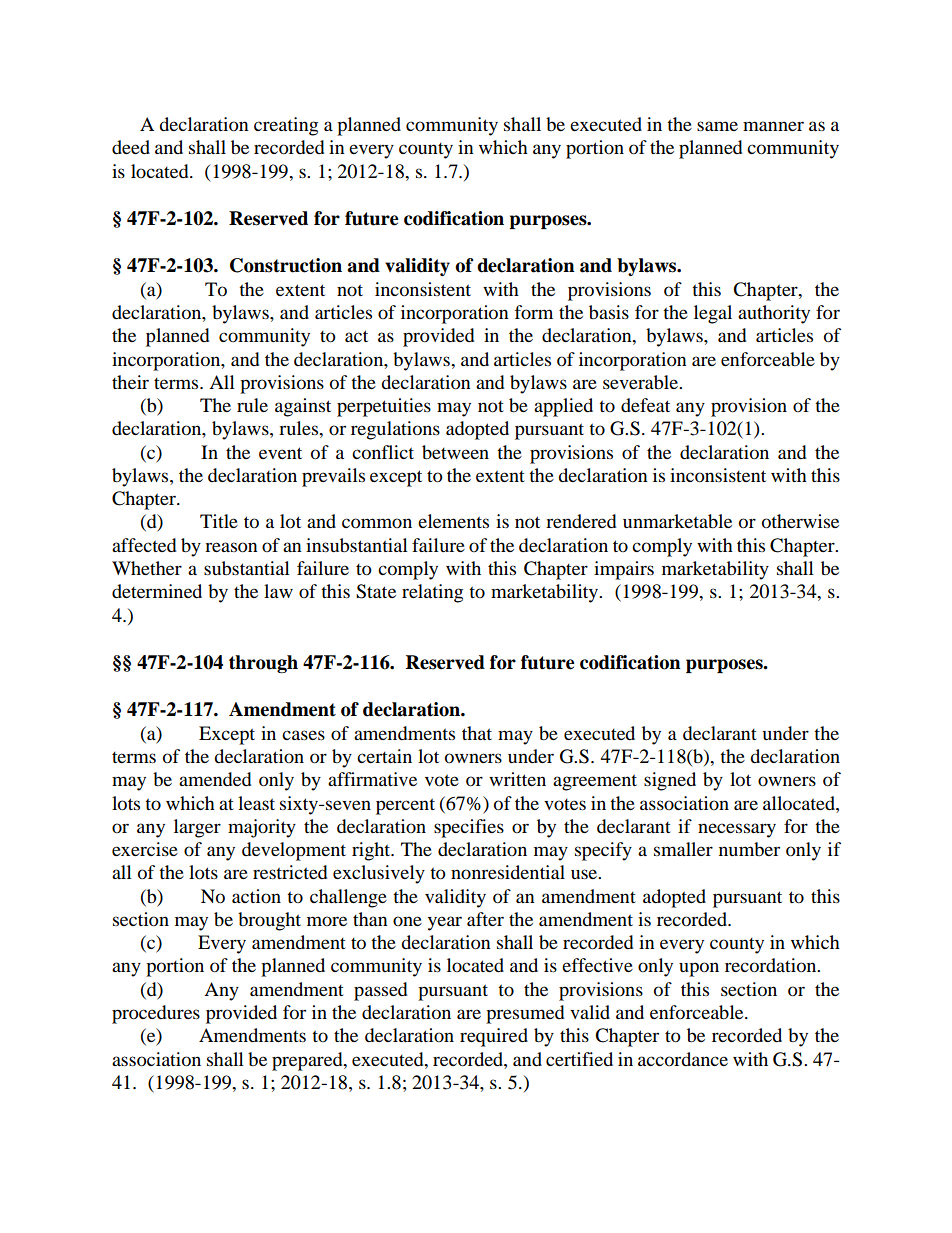 This screenshot has width=952, height=1233. Describe the element at coordinates (157, 591) in the screenshot. I see `determined` at that location.
